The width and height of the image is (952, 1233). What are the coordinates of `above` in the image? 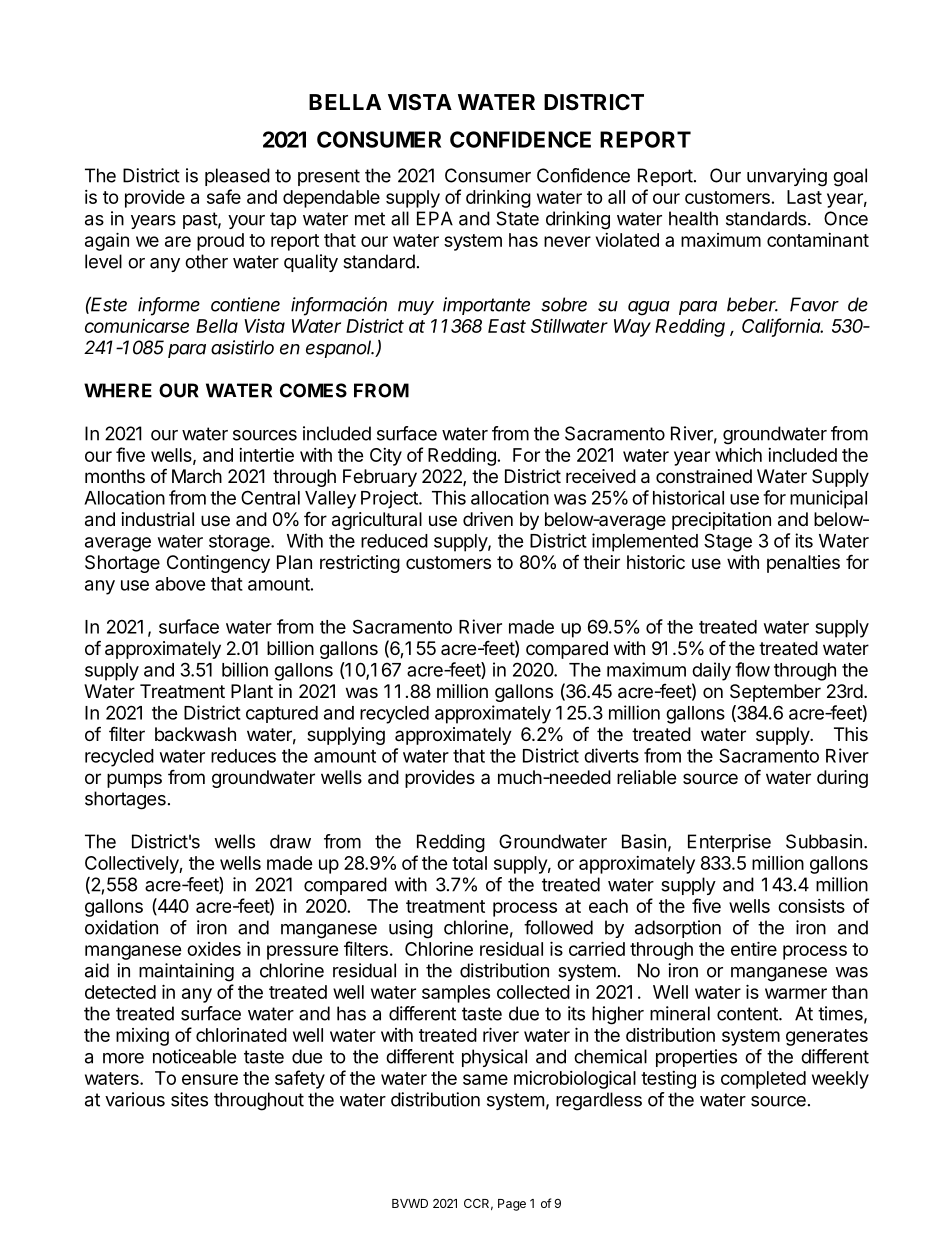 It's located at (180, 584).
